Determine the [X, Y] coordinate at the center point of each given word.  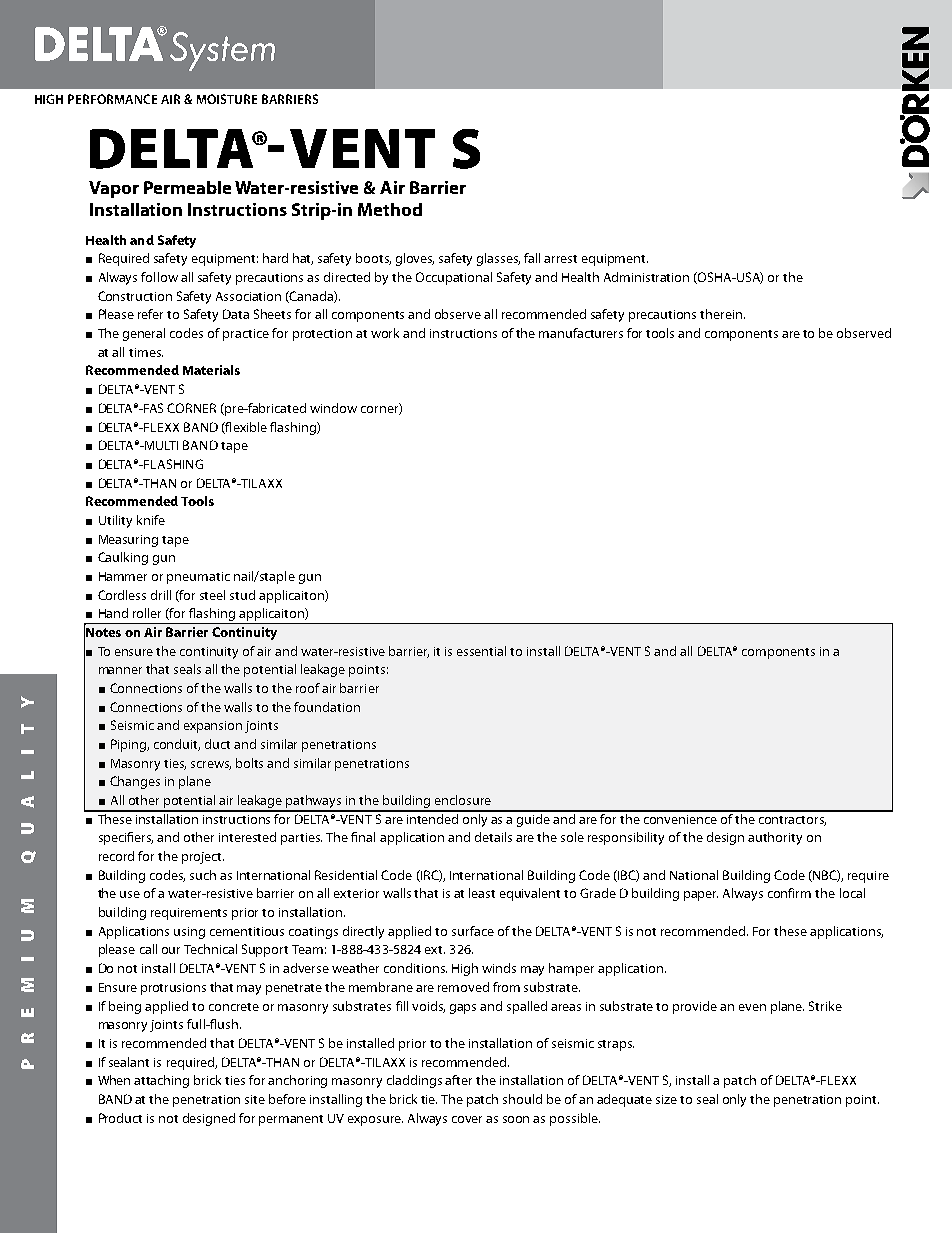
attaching [161, 1081]
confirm [789, 893]
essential [481, 651]
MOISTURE [227, 99]
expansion [213, 727]
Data [236, 314]
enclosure [463, 800]
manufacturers [581, 333]
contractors [792, 821]
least [482, 893]
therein [721, 314]
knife [151, 520]
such [203, 875]
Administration [646, 277]
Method [390, 209]
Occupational [454, 278]
